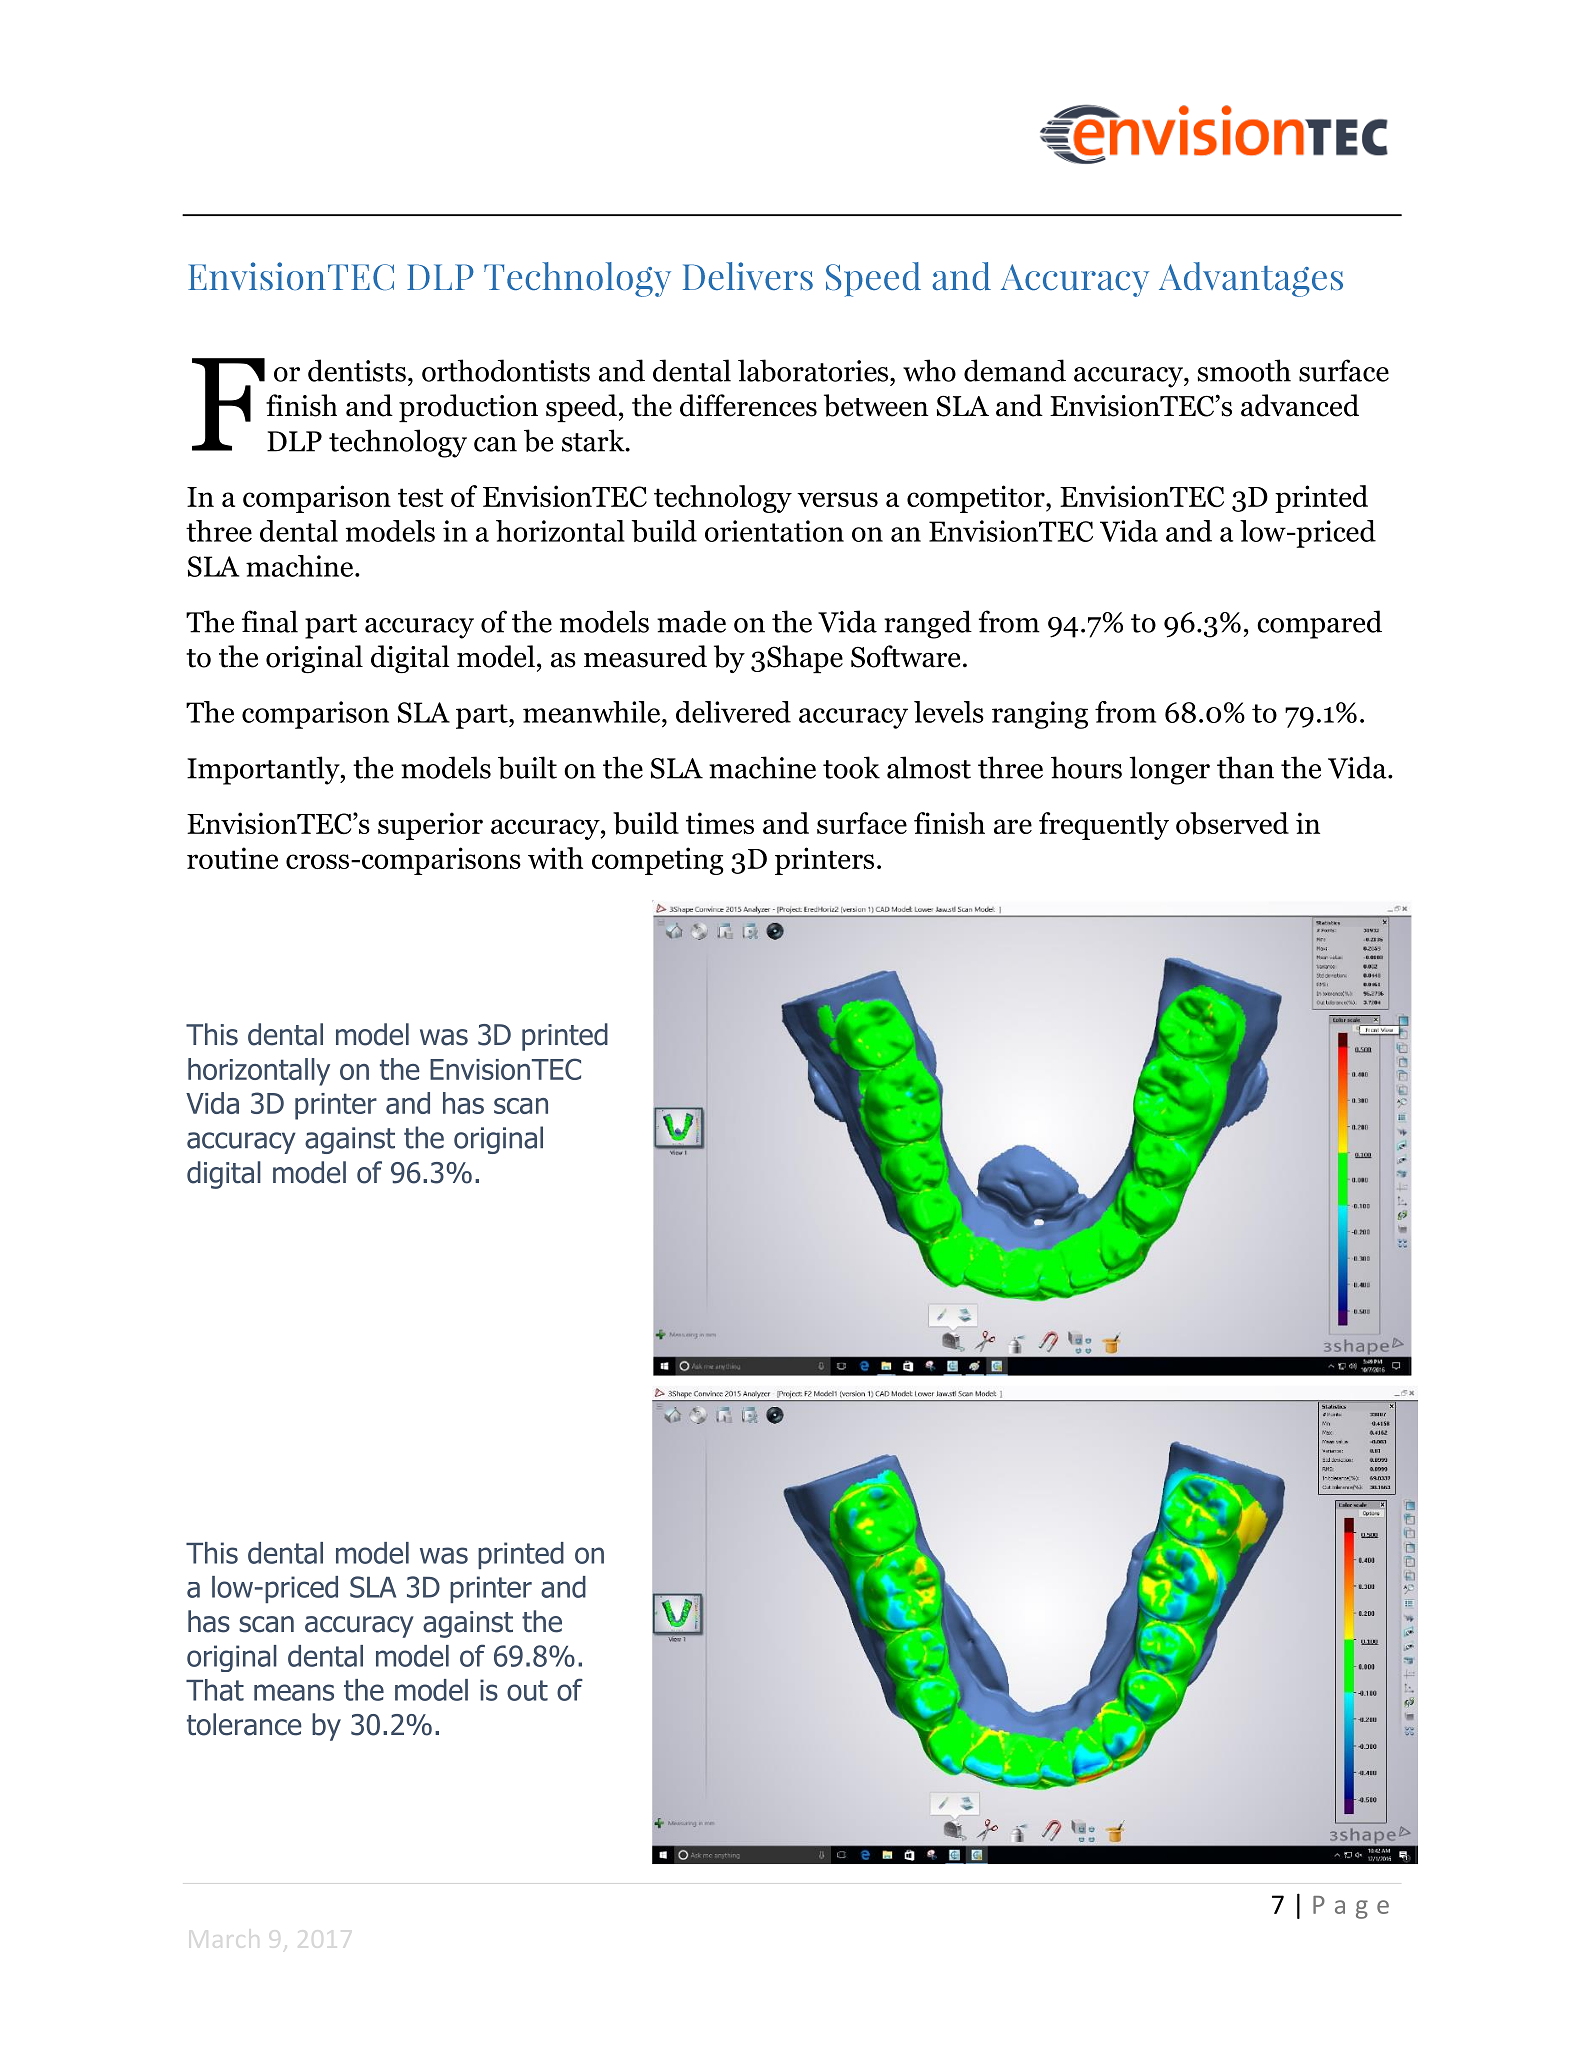 This screenshot has width=1584, height=2049. I want to click on DLP, so click(294, 441).
